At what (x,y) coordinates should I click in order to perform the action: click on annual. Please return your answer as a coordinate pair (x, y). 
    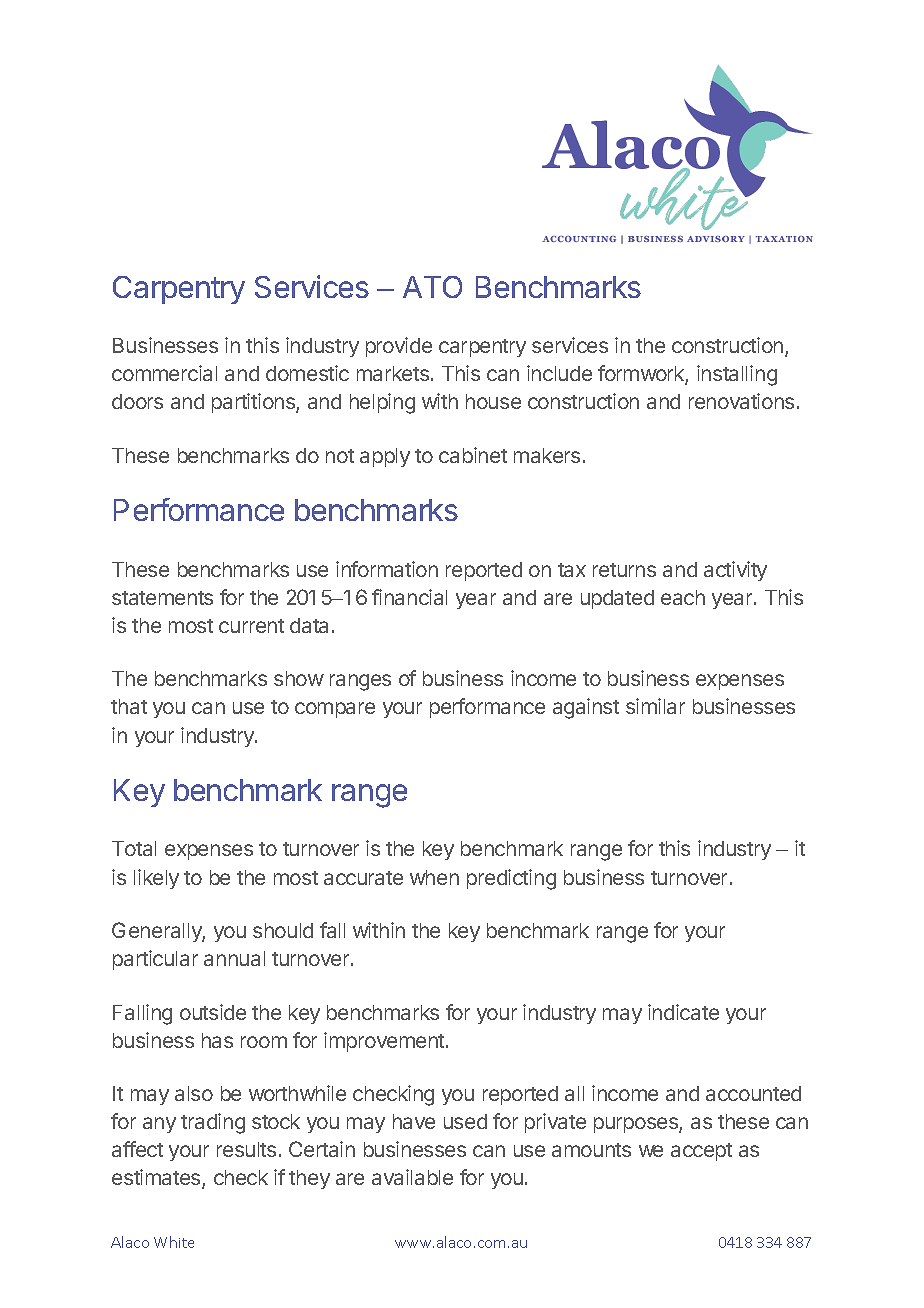
    Looking at the image, I should click on (234, 958).
